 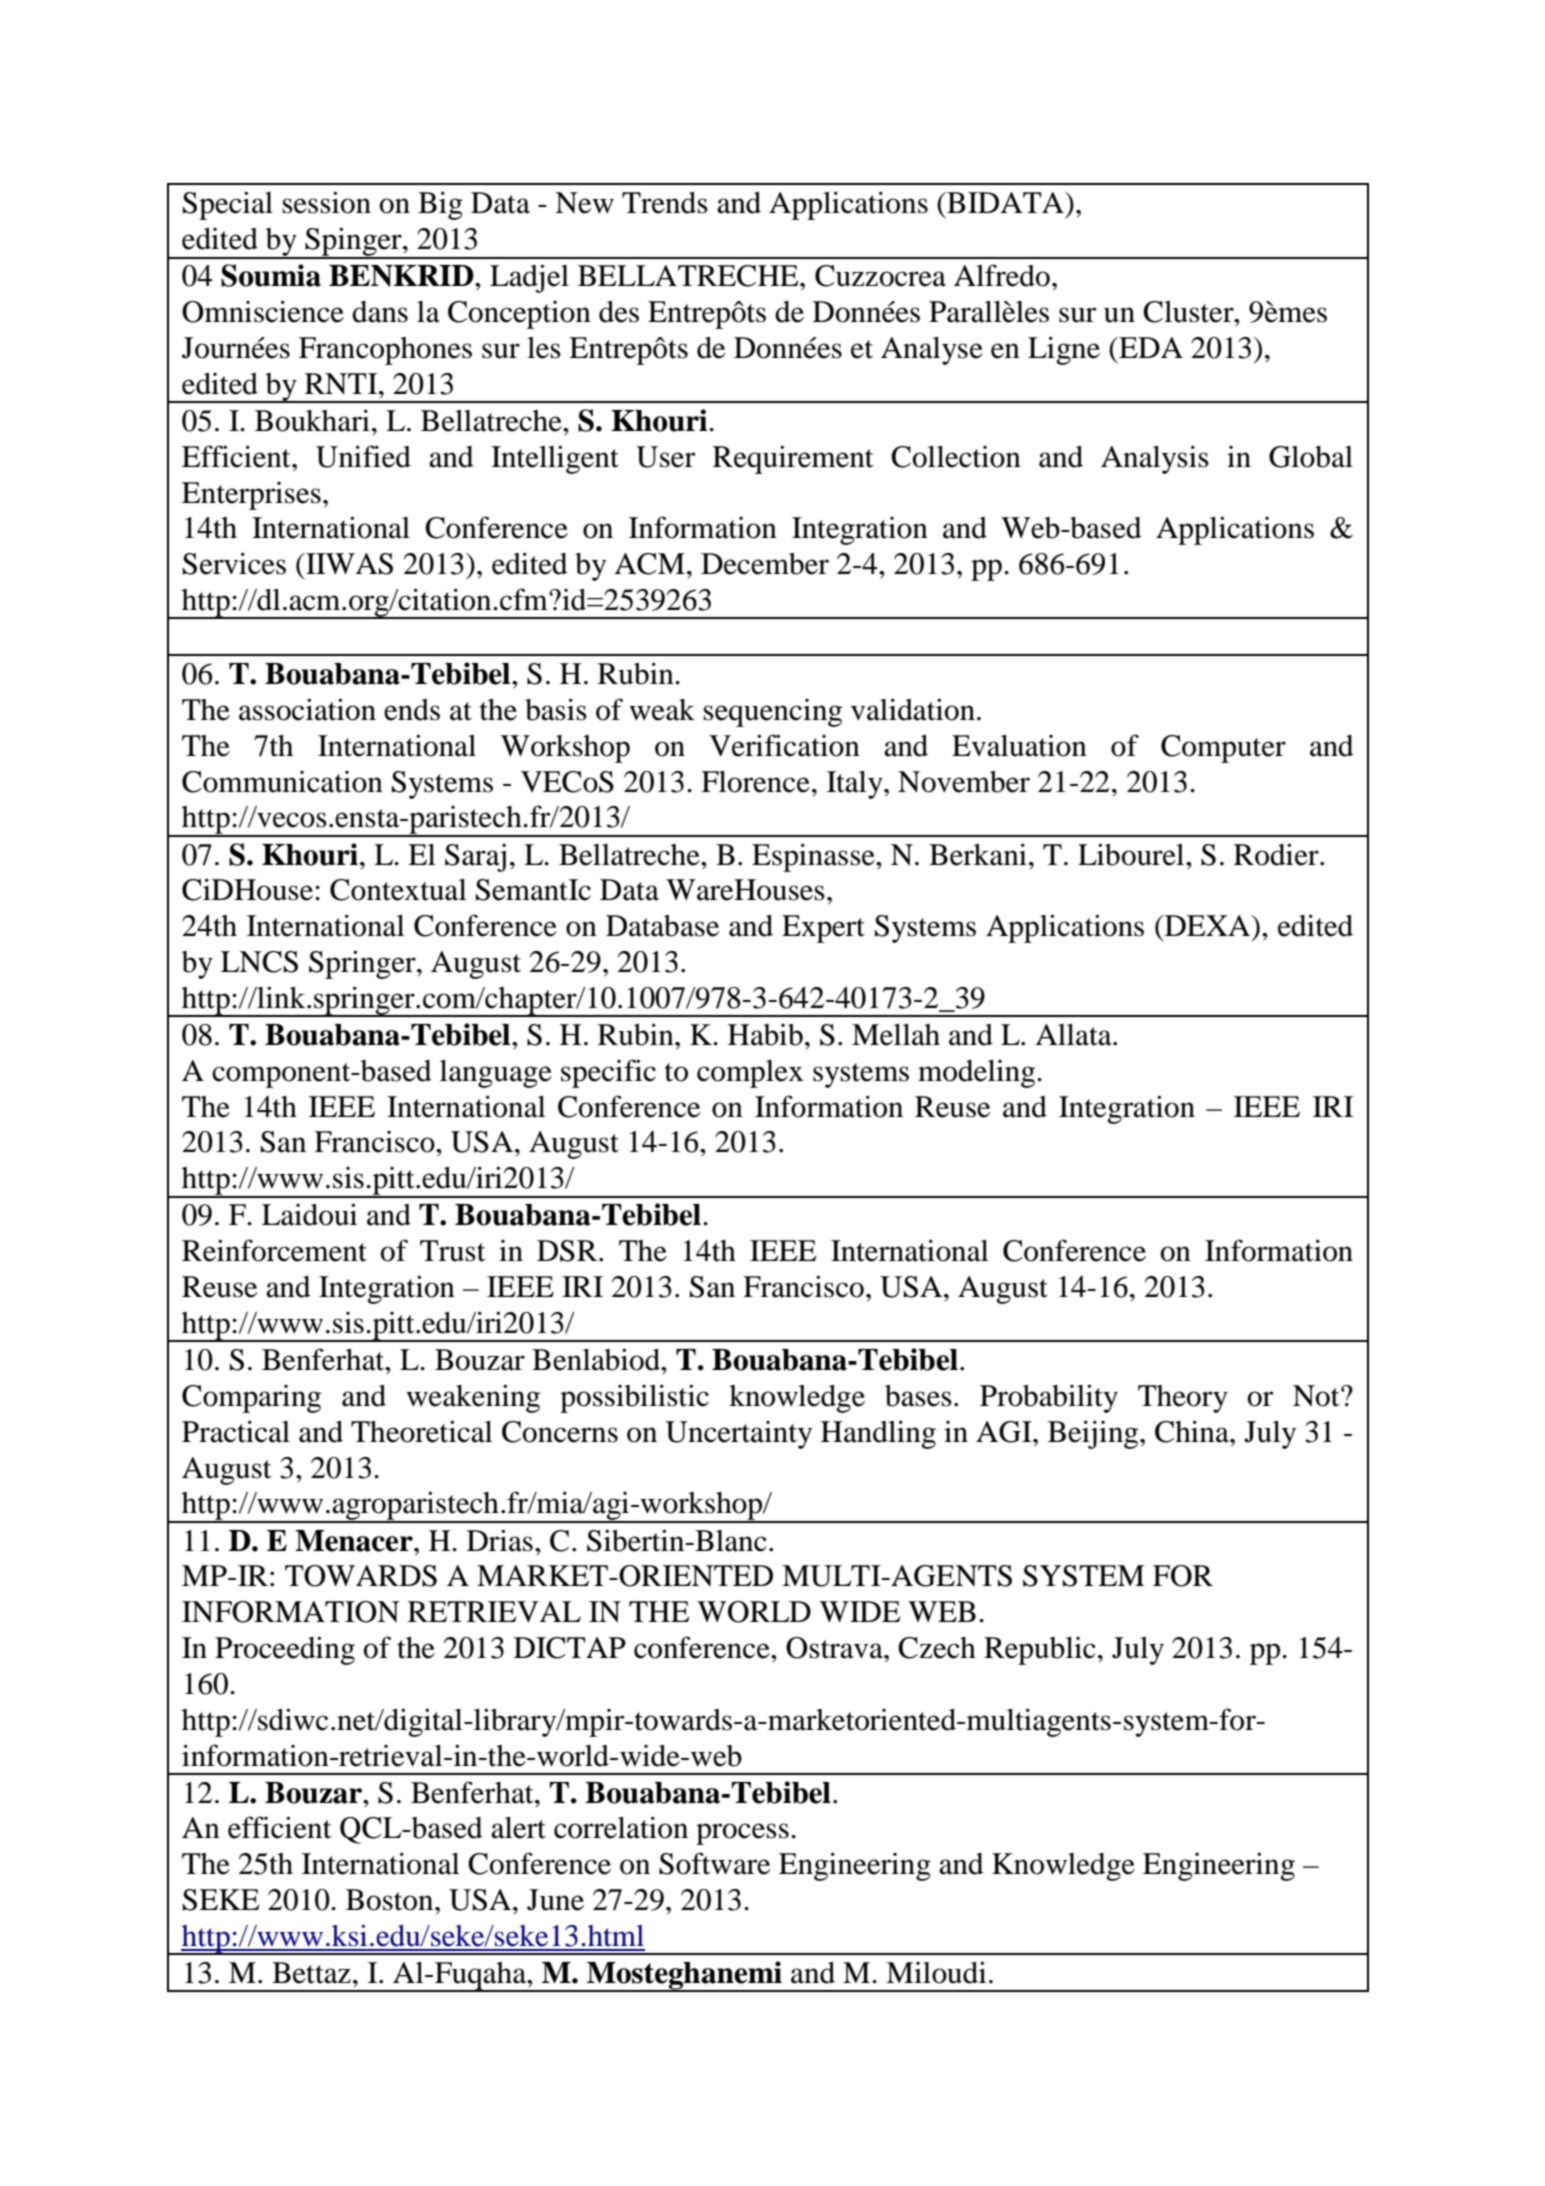 I want to click on des, so click(x=619, y=312).
